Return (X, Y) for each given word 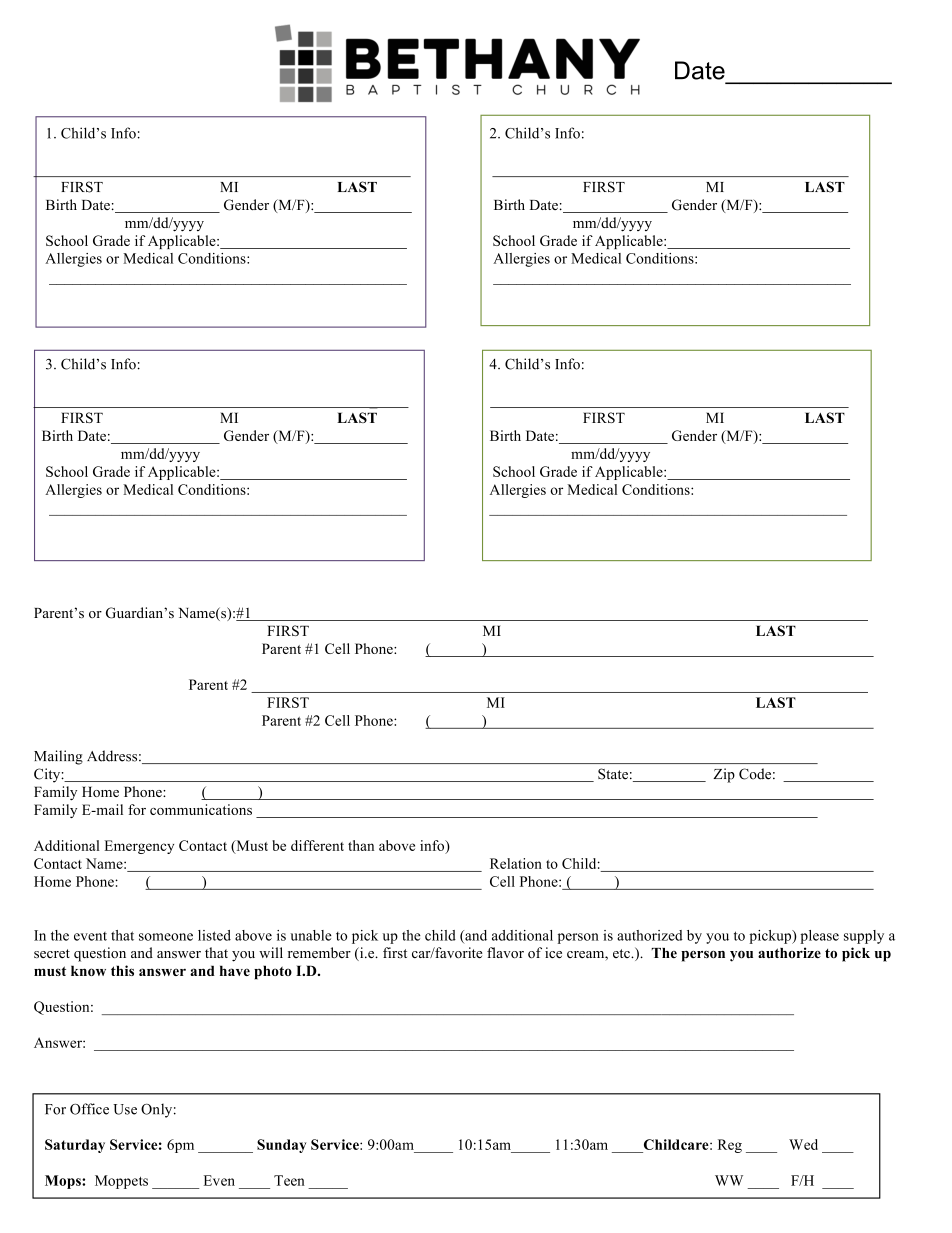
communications (201, 809)
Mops (64, 1182)
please (819, 937)
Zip (724, 775)
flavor (505, 953)
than (361, 845)
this (122, 970)
